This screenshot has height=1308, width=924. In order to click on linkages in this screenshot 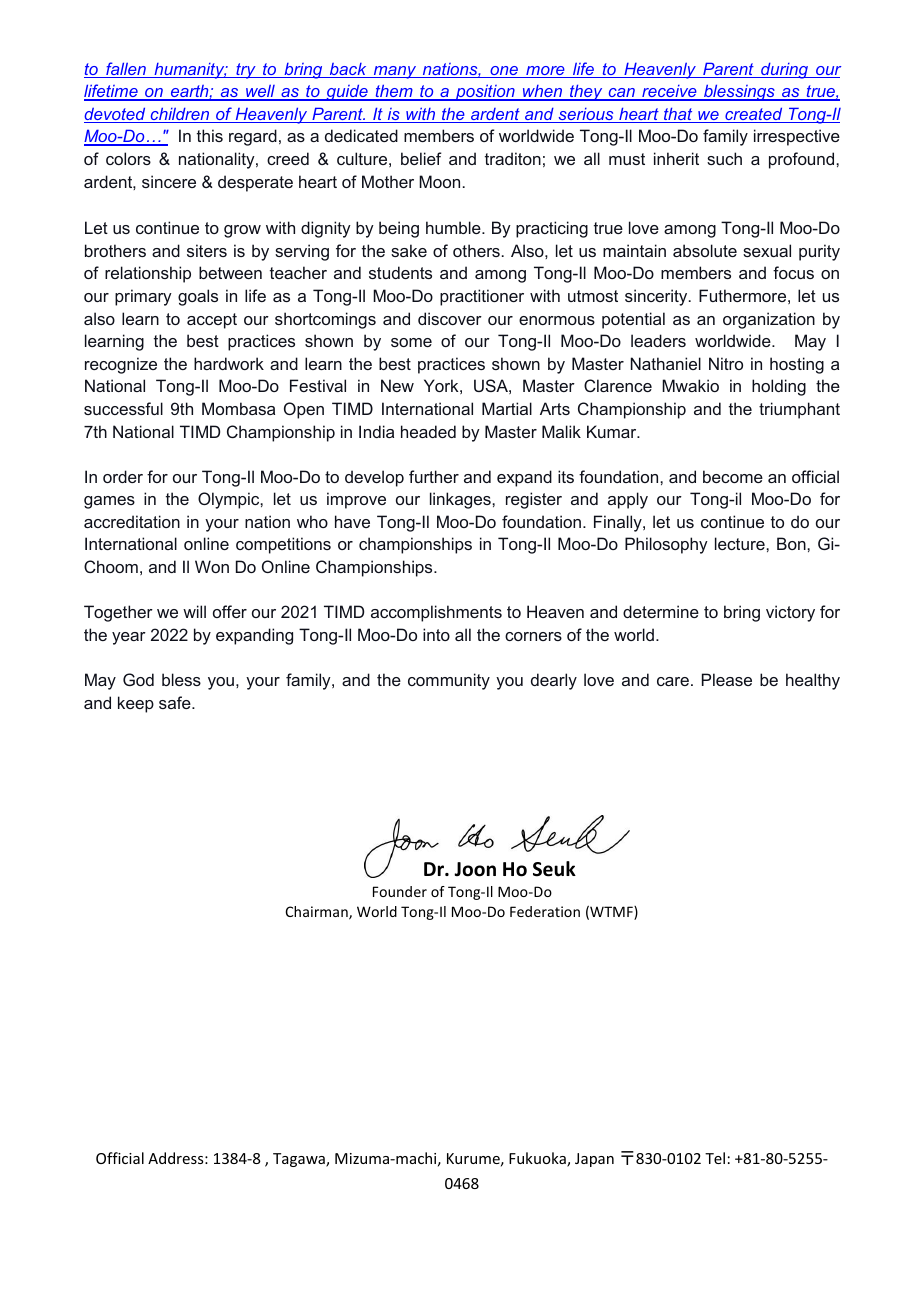, I will do `click(461, 500)`.
